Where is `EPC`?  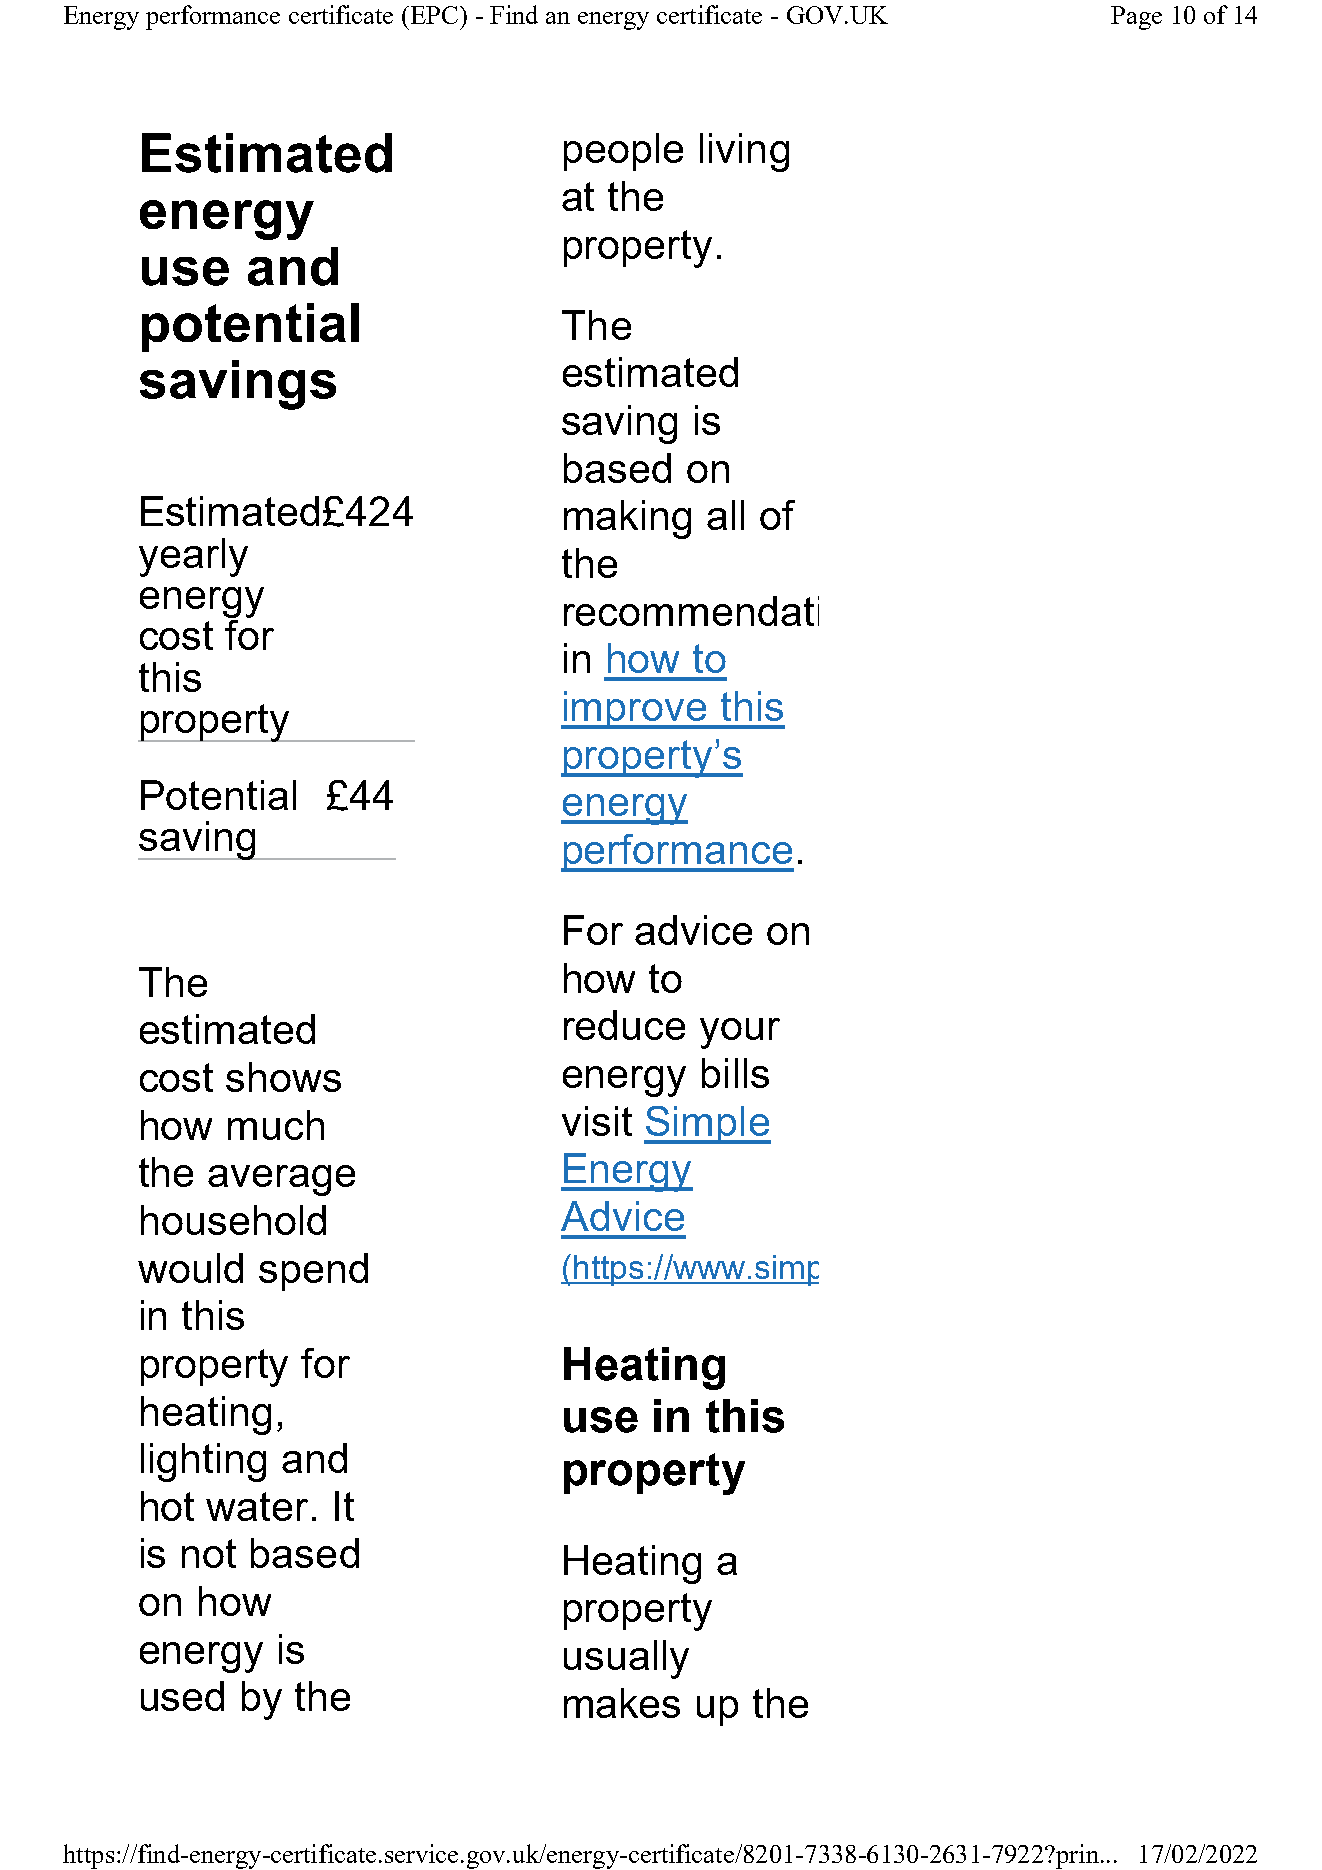 EPC is located at coordinates (434, 15).
